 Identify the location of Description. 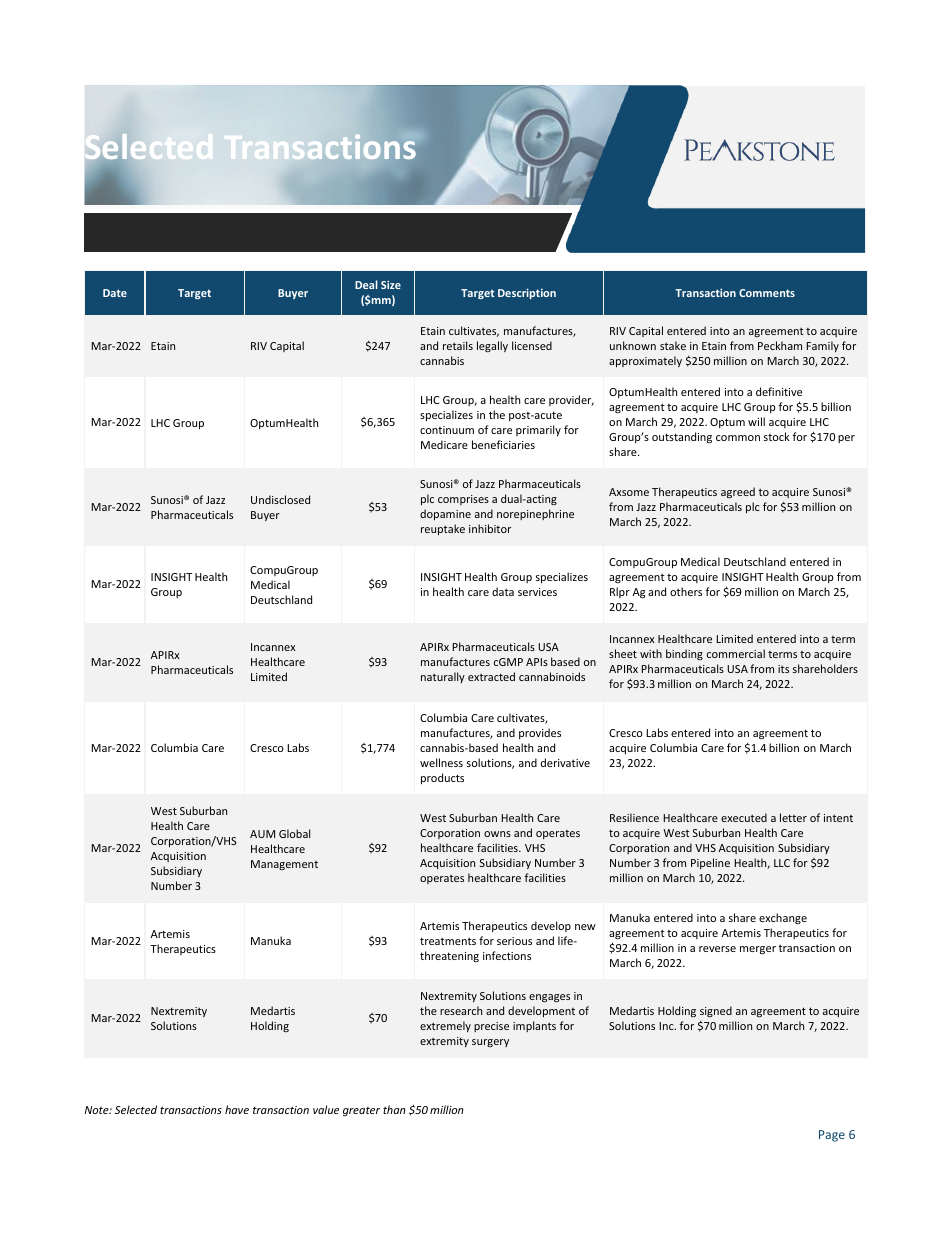
(527, 293).
